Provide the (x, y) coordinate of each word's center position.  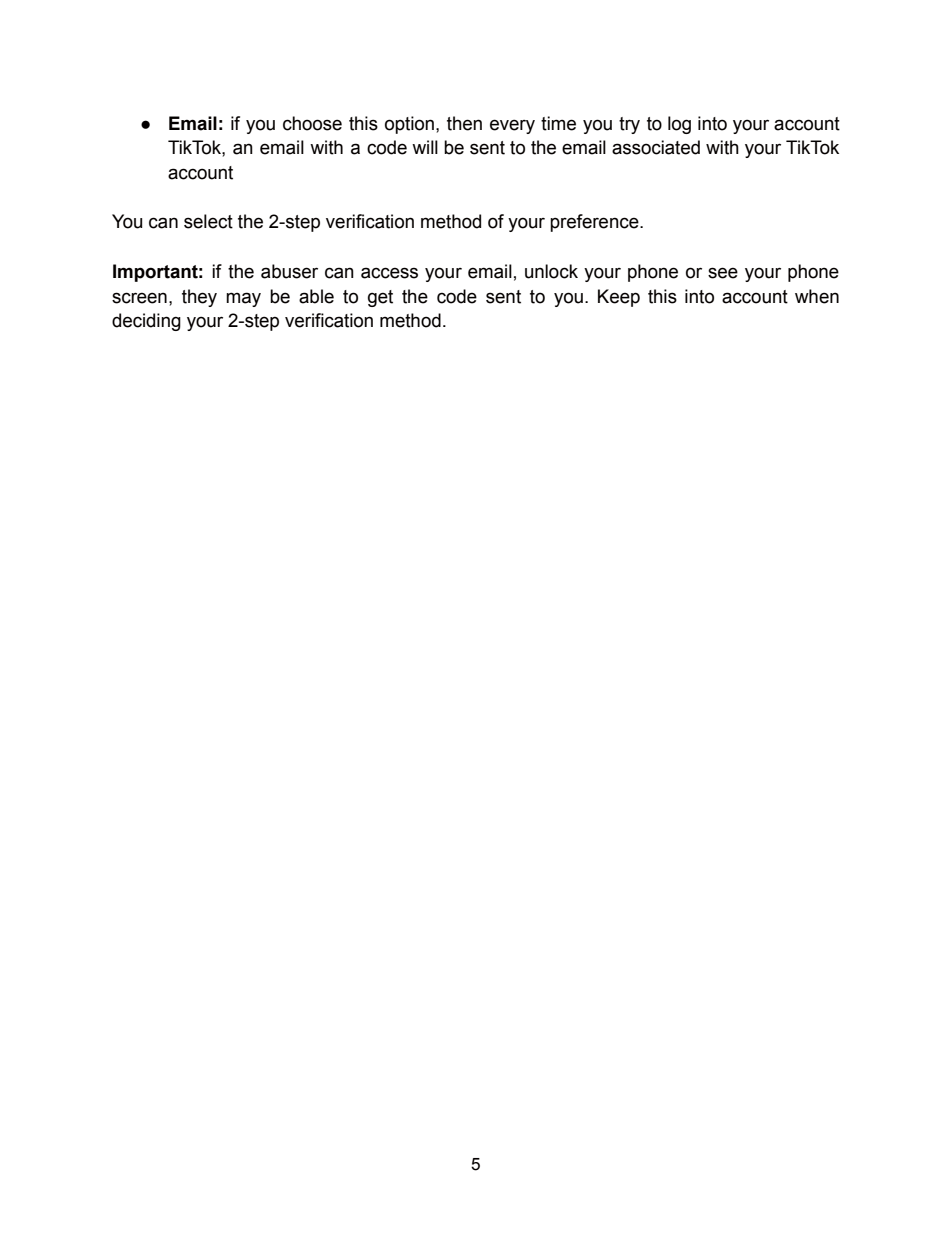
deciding (146, 322)
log (679, 125)
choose (312, 123)
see (723, 273)
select (208, 221)
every (512, 126)
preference (595, 223)
